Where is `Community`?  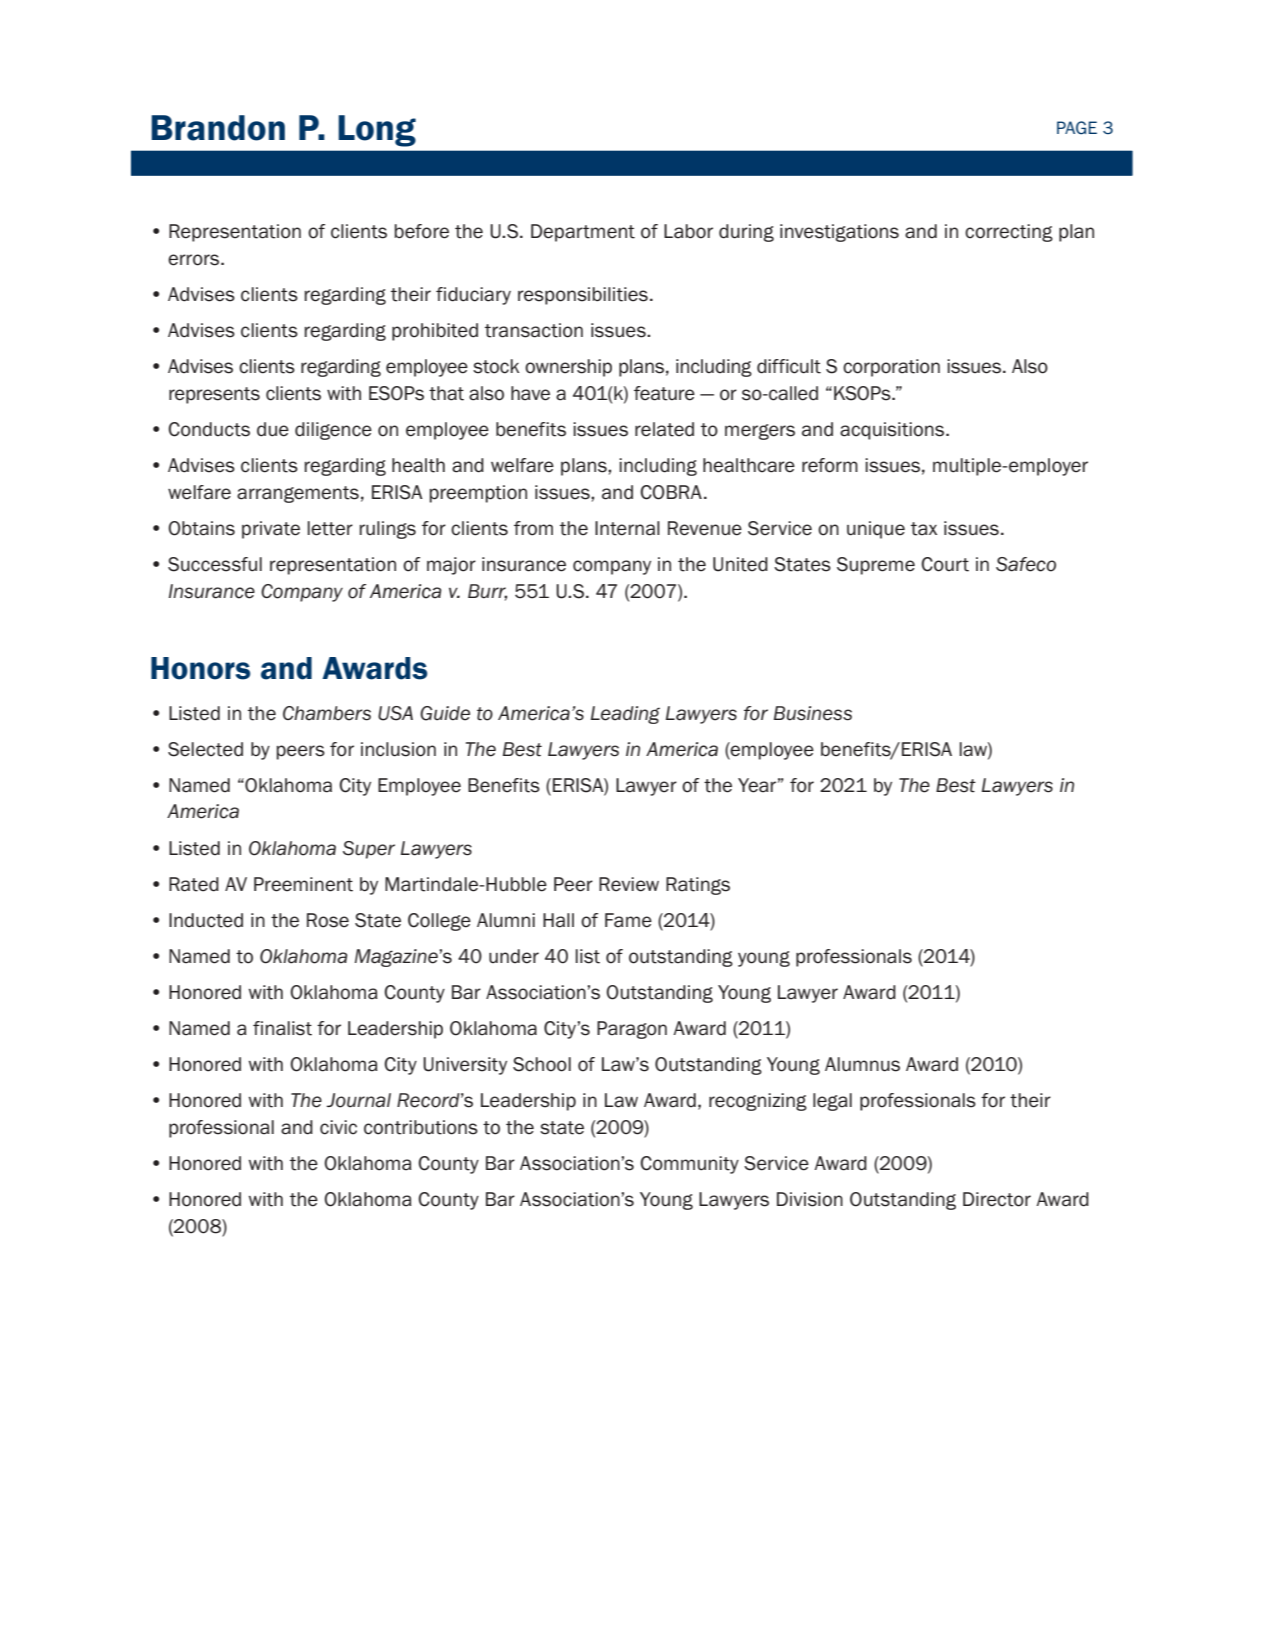 Community is located at coordinates (689, 1165).
